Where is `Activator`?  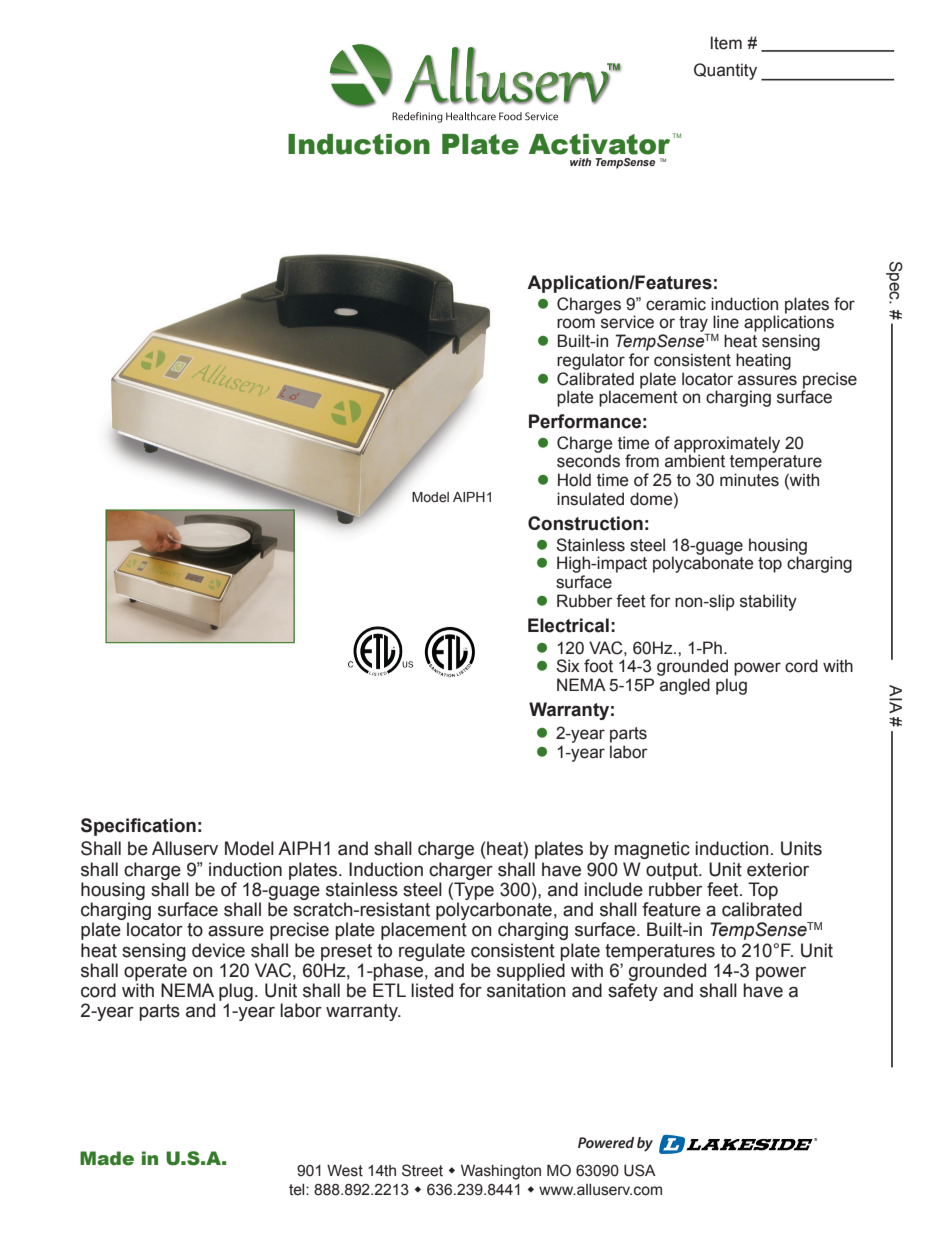 Activator is located at coordinates (601, 144).
